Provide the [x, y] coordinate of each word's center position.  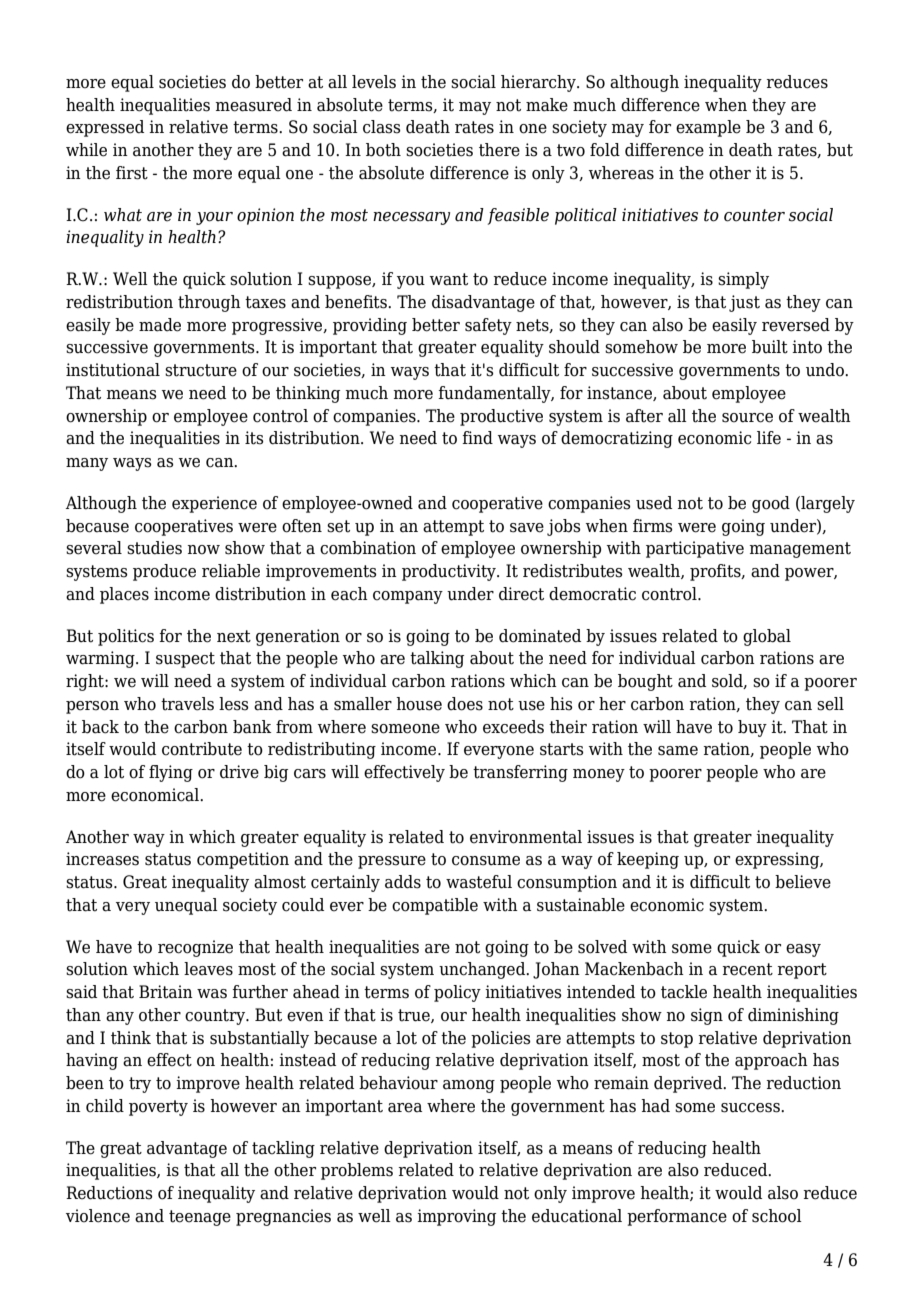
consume [486, 861]
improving [456, 1217]
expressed [105, 128]
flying [171, 773]
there [499, 150]
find [477, 438]
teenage [200, 1218]
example [708, 128]
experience [214, 504]
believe [803, 882]
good [771, 504]
